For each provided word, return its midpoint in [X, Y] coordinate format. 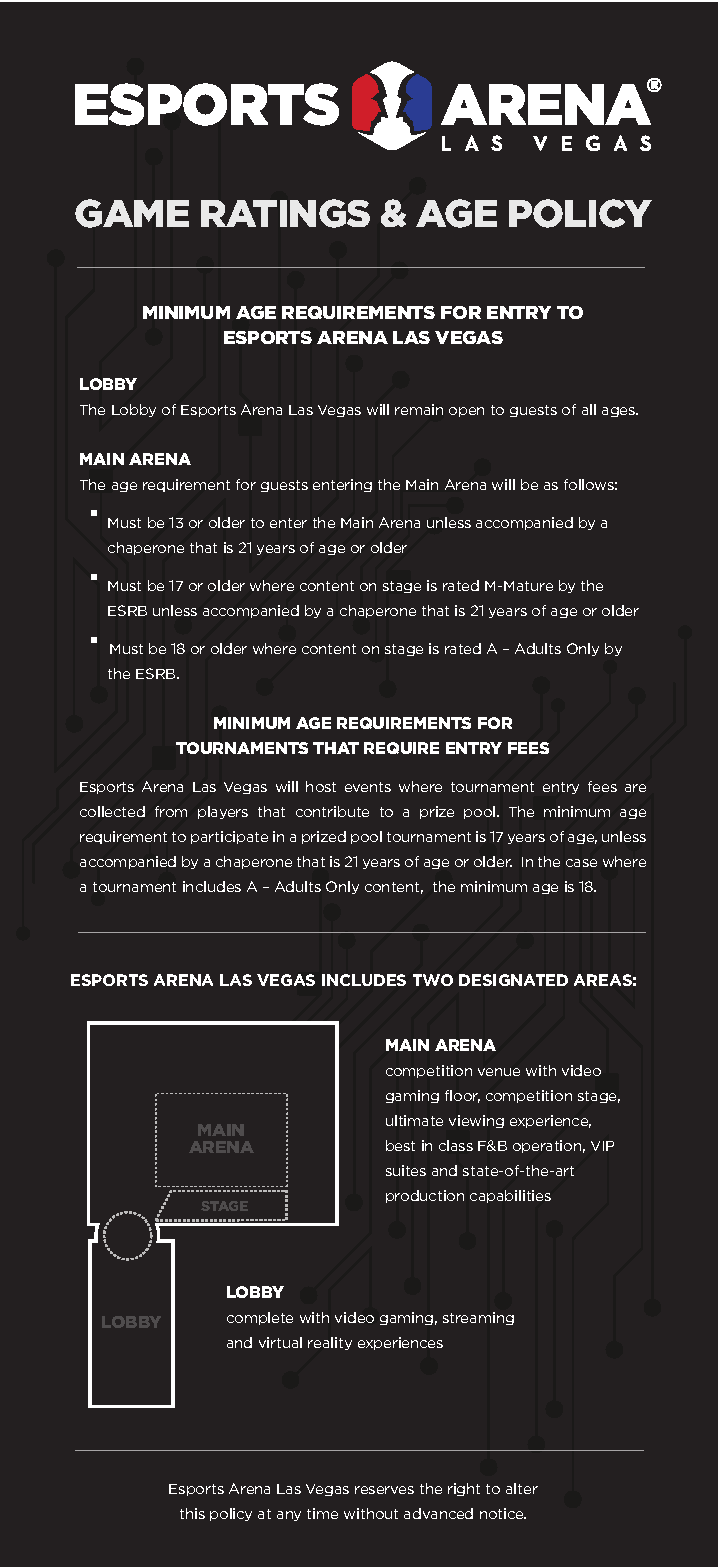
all [589, 409]
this [192, 1513]
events [368, 787]
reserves [384, 1490]
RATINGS [285, 213]
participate [229, 837]
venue [499, 1072]
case [581, 863]
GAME [132, 213]
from [171, 811]
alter [522, 1488]
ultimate [414, 1120]
